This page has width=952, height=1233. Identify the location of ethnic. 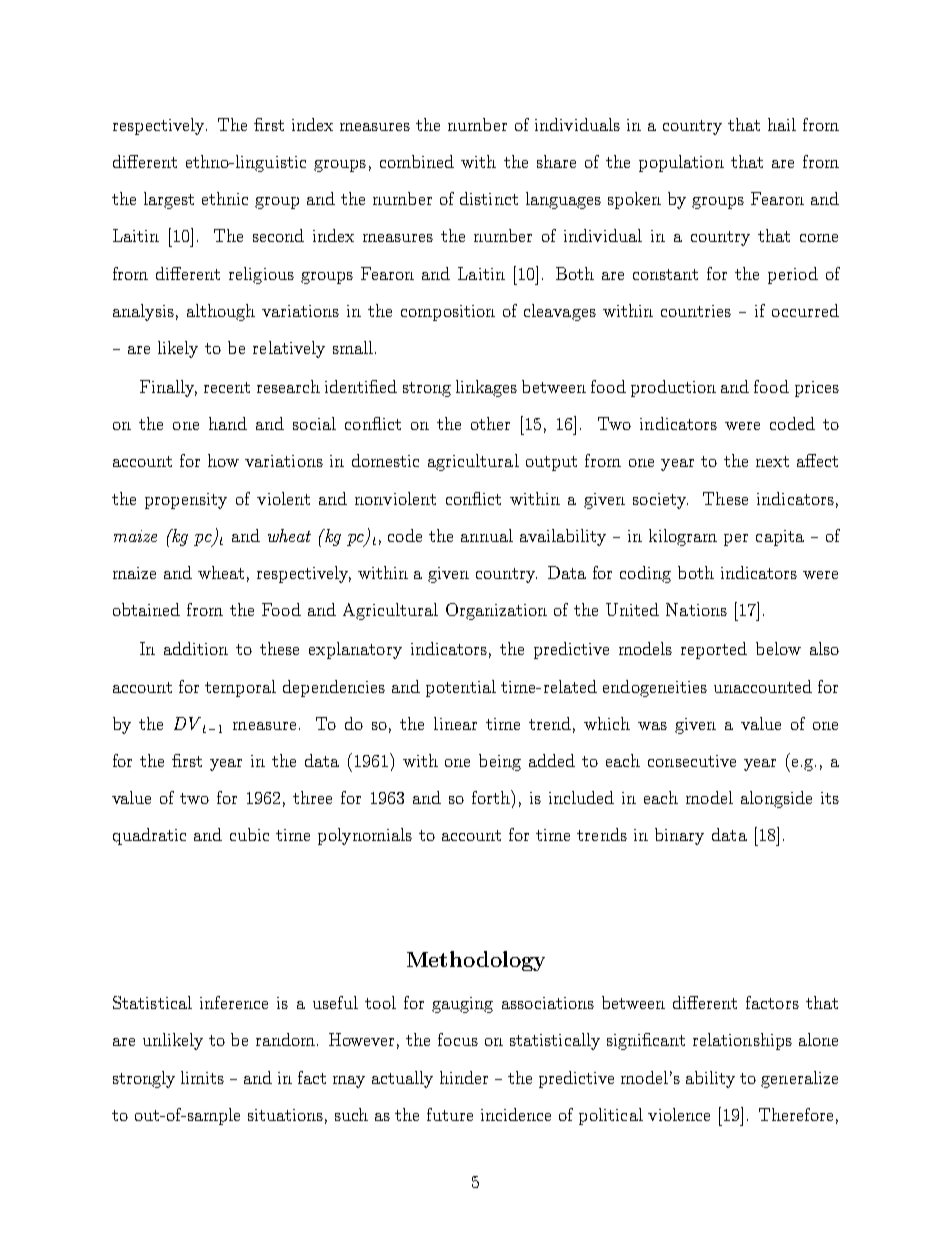
(225, 198).
